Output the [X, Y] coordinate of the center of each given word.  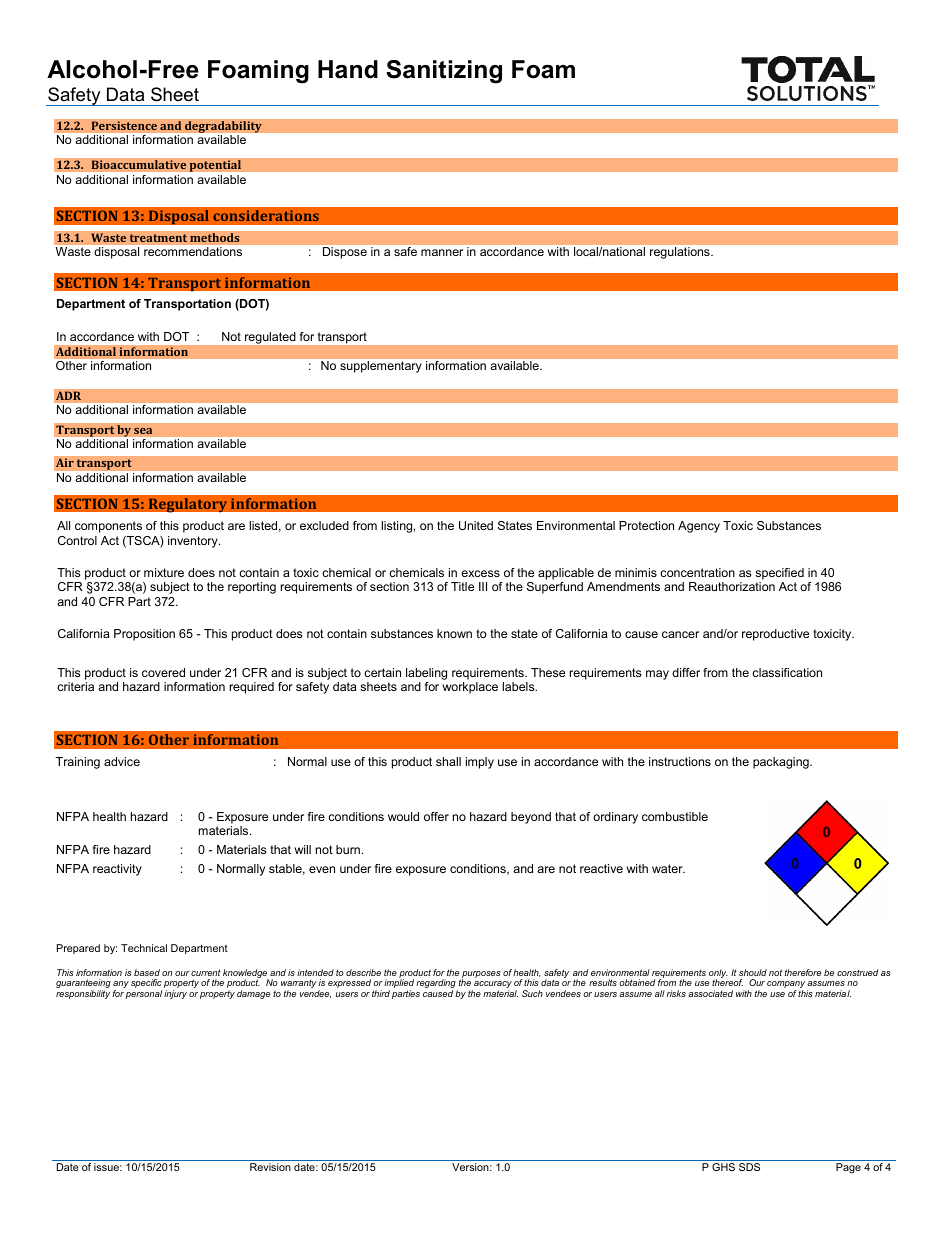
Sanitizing [444, 72]
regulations [681, 253]
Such [532, 993]
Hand [348, 69]
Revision [270, 1167]
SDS [749, 1167]
